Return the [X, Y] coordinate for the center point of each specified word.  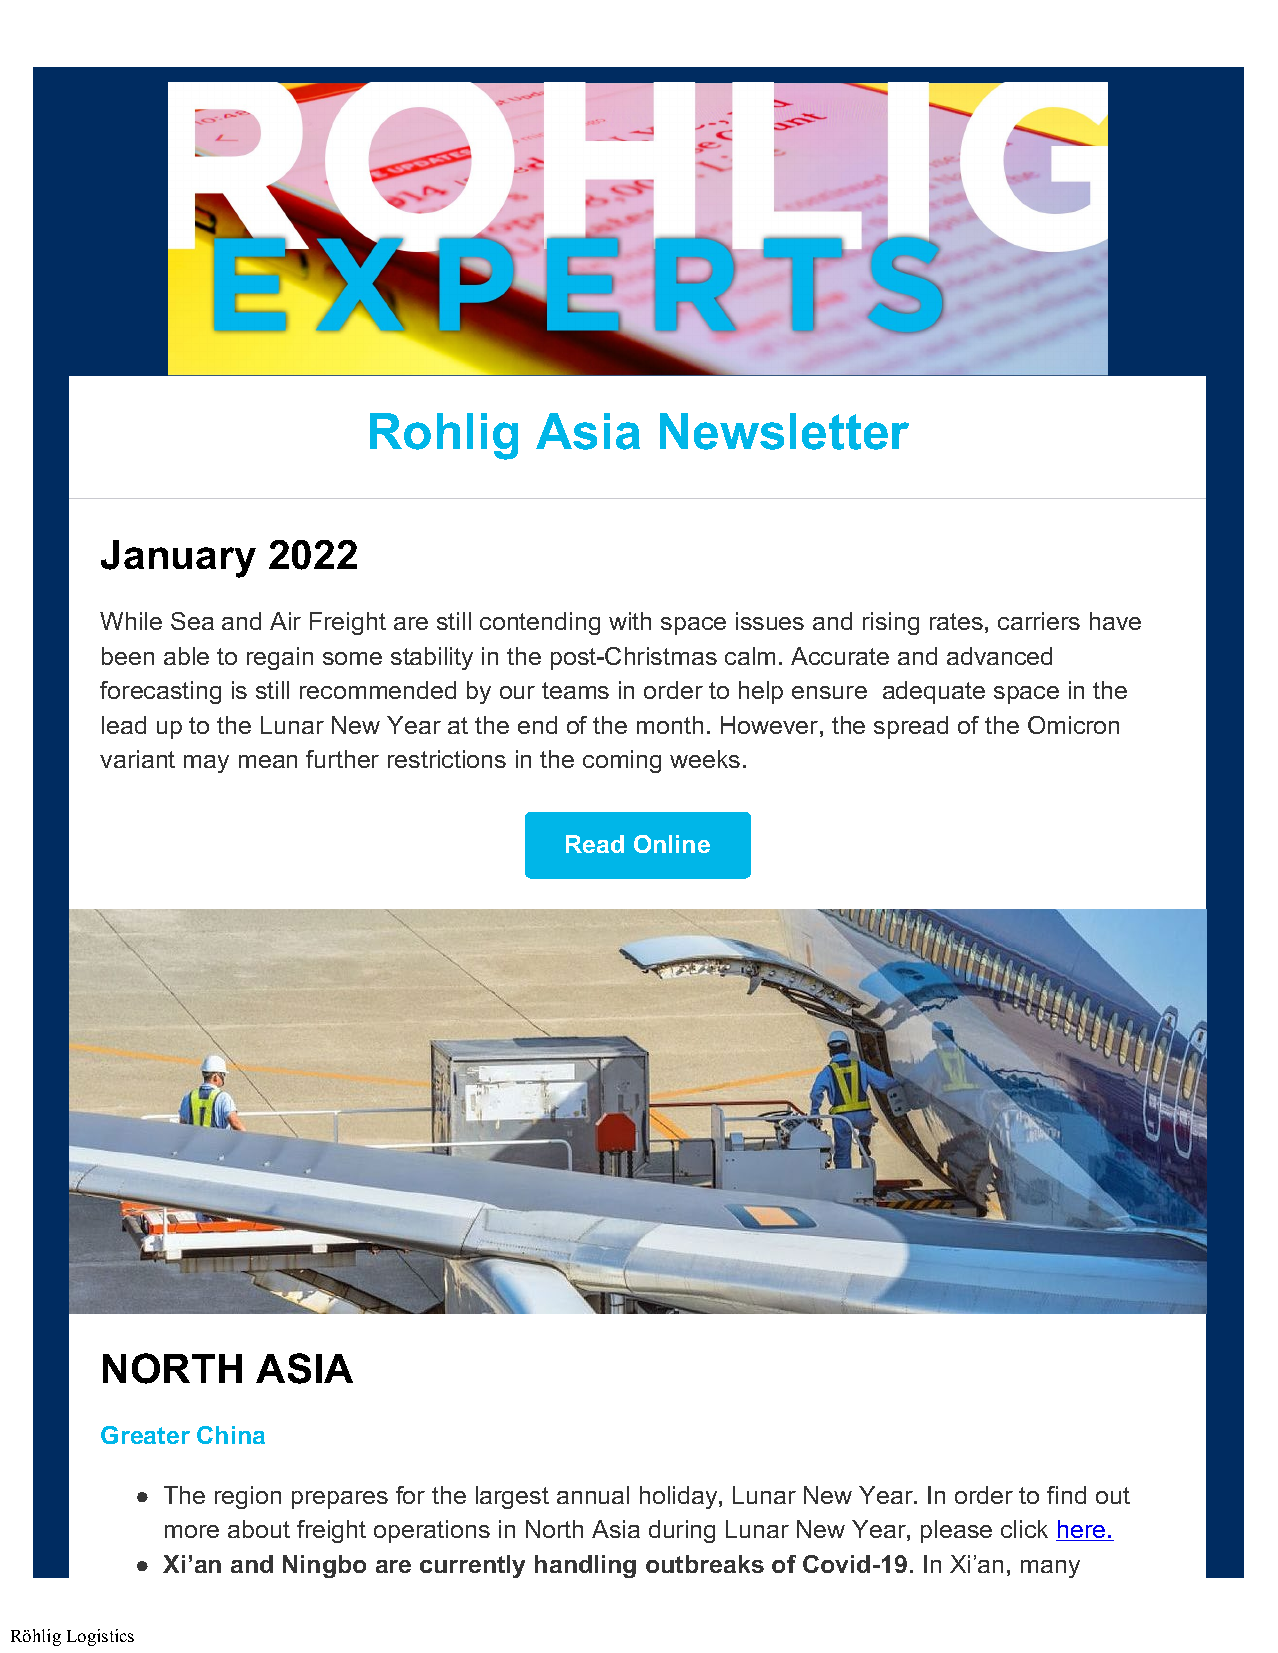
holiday [680, 1497]
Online [672, 844]
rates [956, 621]
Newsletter [784, 431]
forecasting [160, 692]
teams [575, 690]
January [178, 559]
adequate [934, 692]
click [1024, 1529]
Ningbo [324, 1566]
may [206, 764]
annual [593, 1495]
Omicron [1073, 725]
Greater [145, 1435]
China [231, 1435]
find [1066, 1495]
